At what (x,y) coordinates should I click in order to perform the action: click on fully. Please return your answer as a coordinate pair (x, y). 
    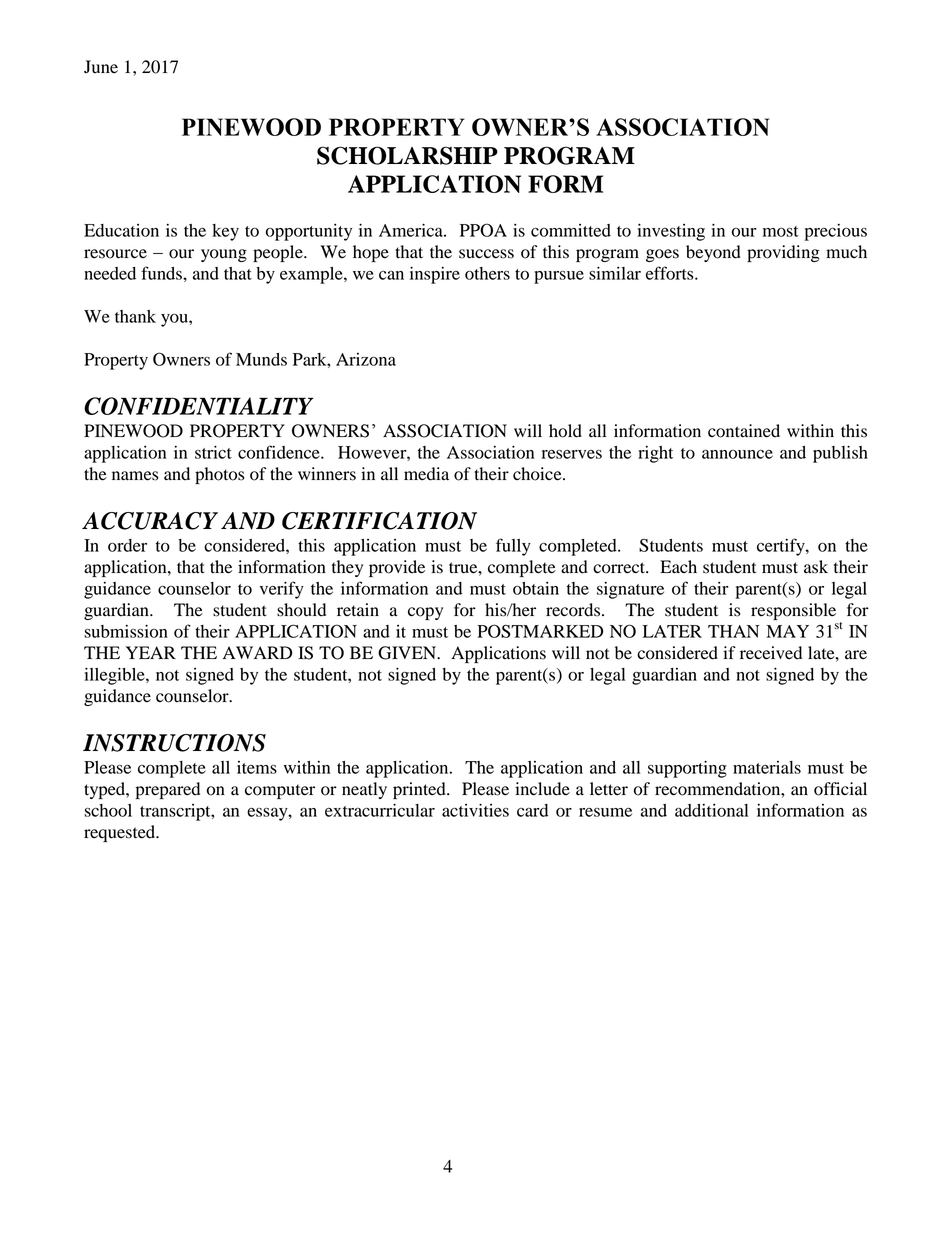
    Looking at the image, I should click on (513, 547).
